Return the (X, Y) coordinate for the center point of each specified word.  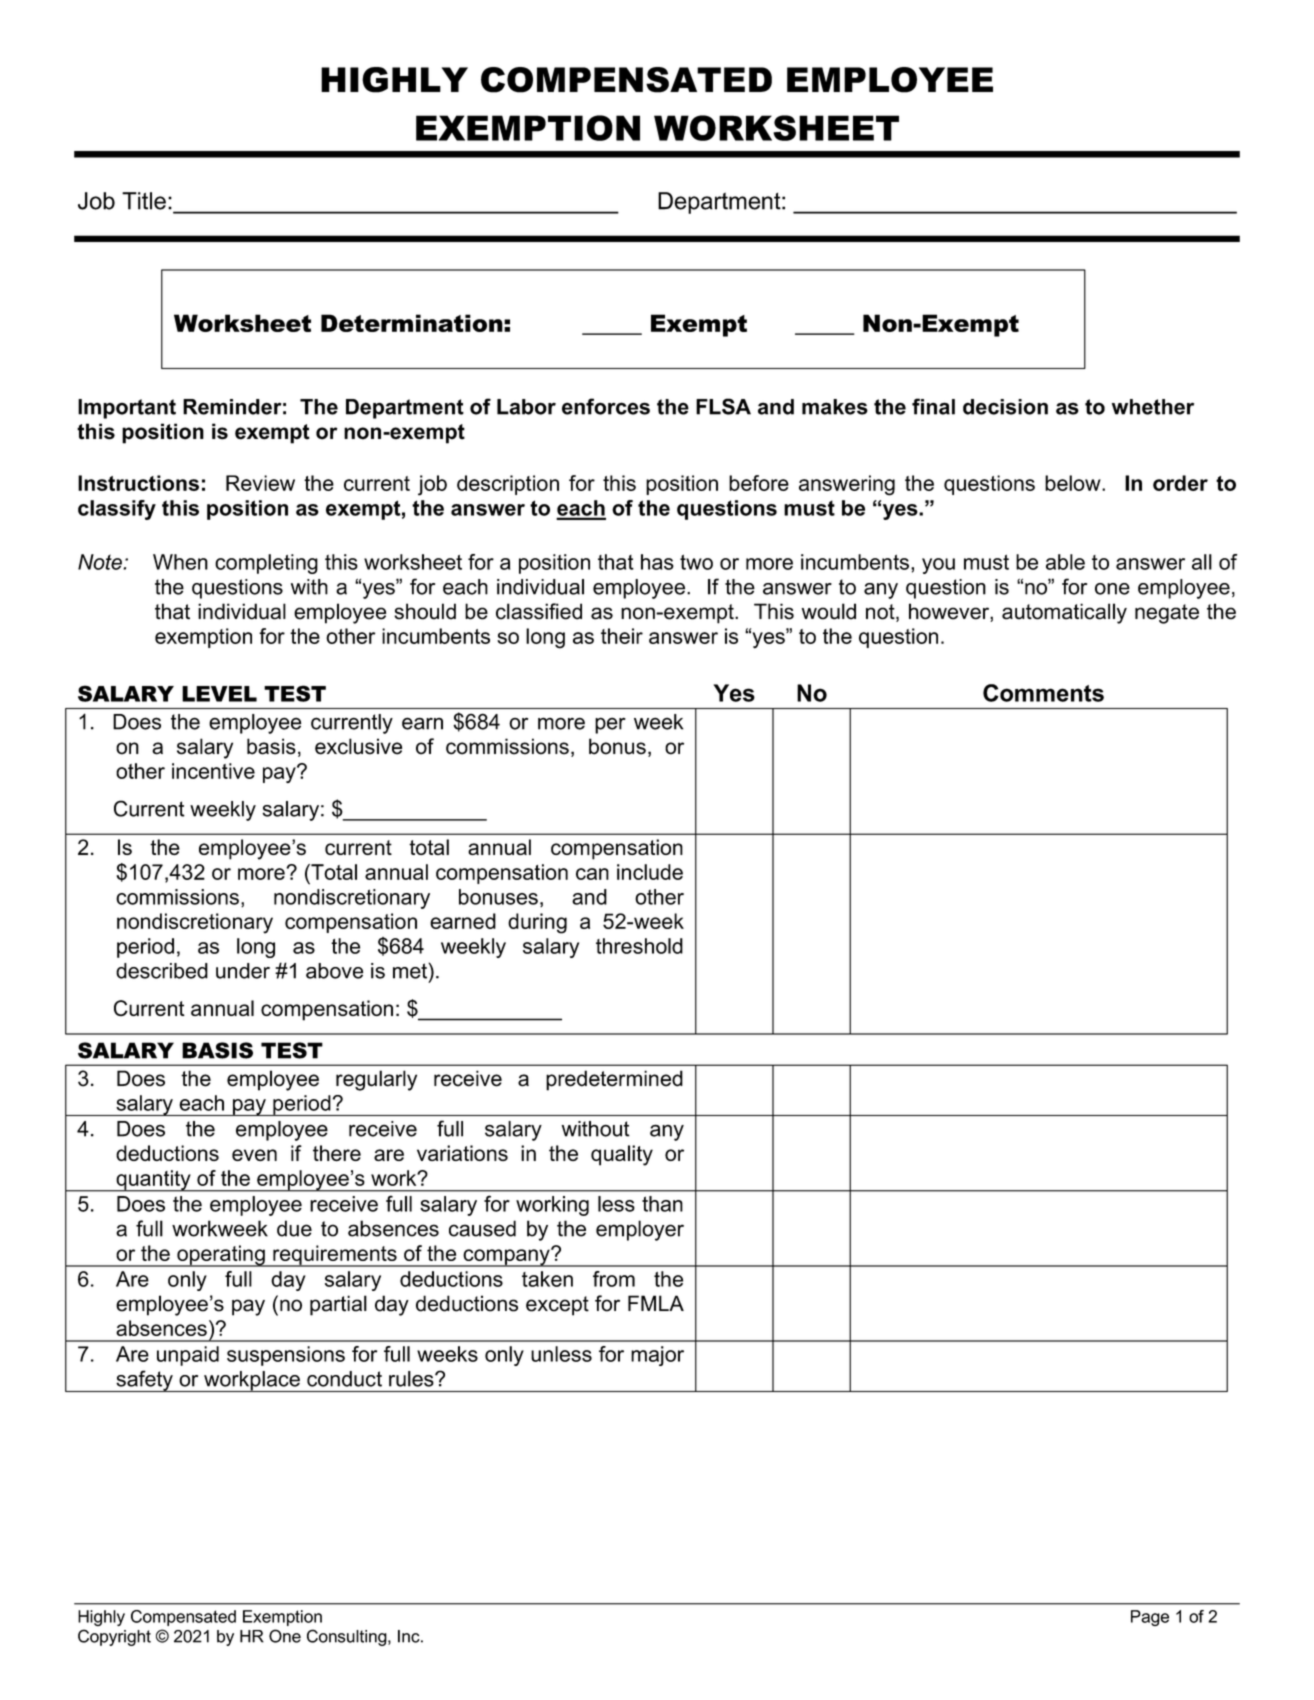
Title (144, 201)
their (622, 636)
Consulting (348, 1637)
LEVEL (219, 694)
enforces (606, 406)
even (254, 1155)
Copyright (114, 1637)
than (662, 1204)
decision (1005, 407)
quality (622, 1155)
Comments (1043, 693)
